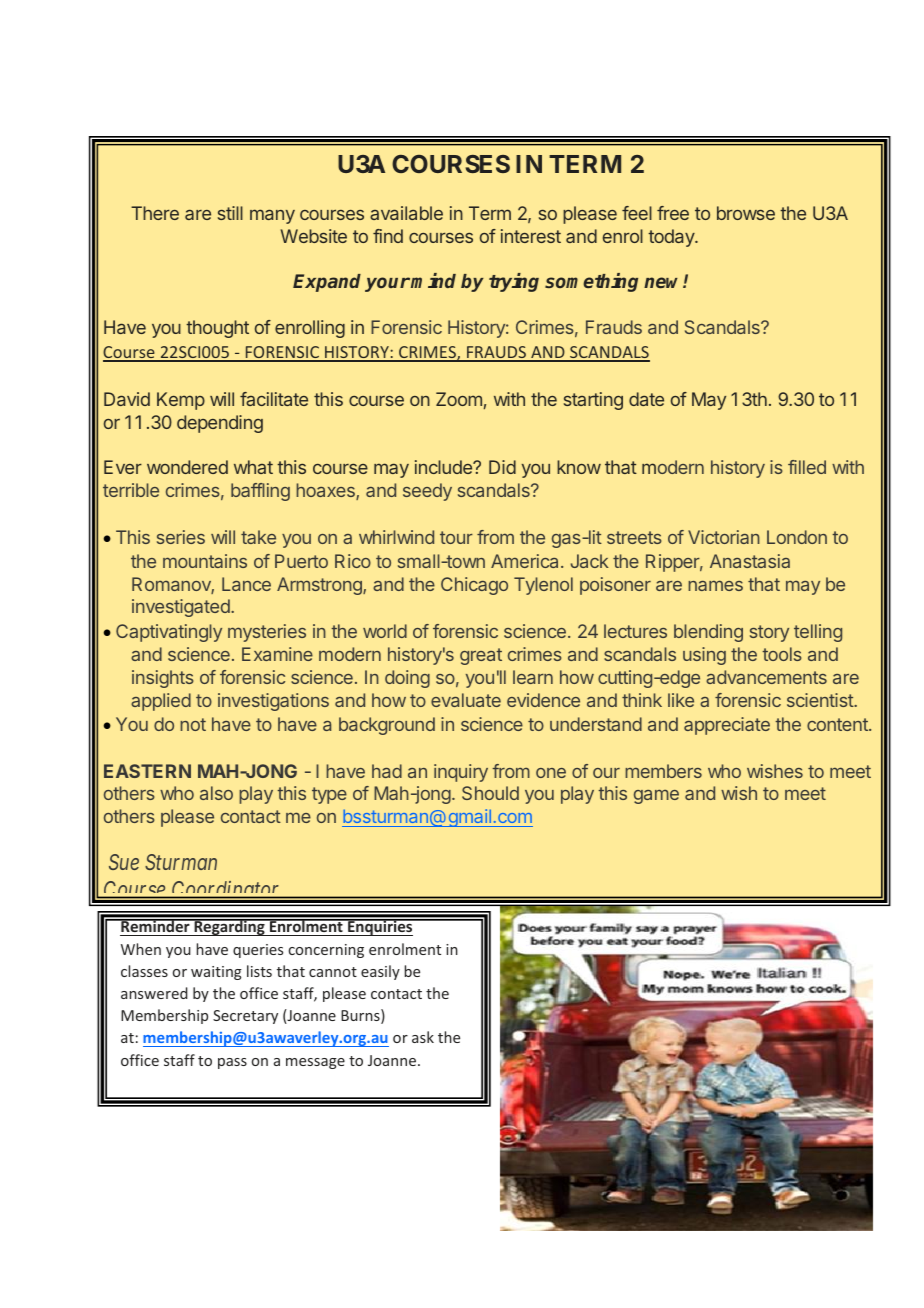  I want to click on Zoom, so click(459, 399).
